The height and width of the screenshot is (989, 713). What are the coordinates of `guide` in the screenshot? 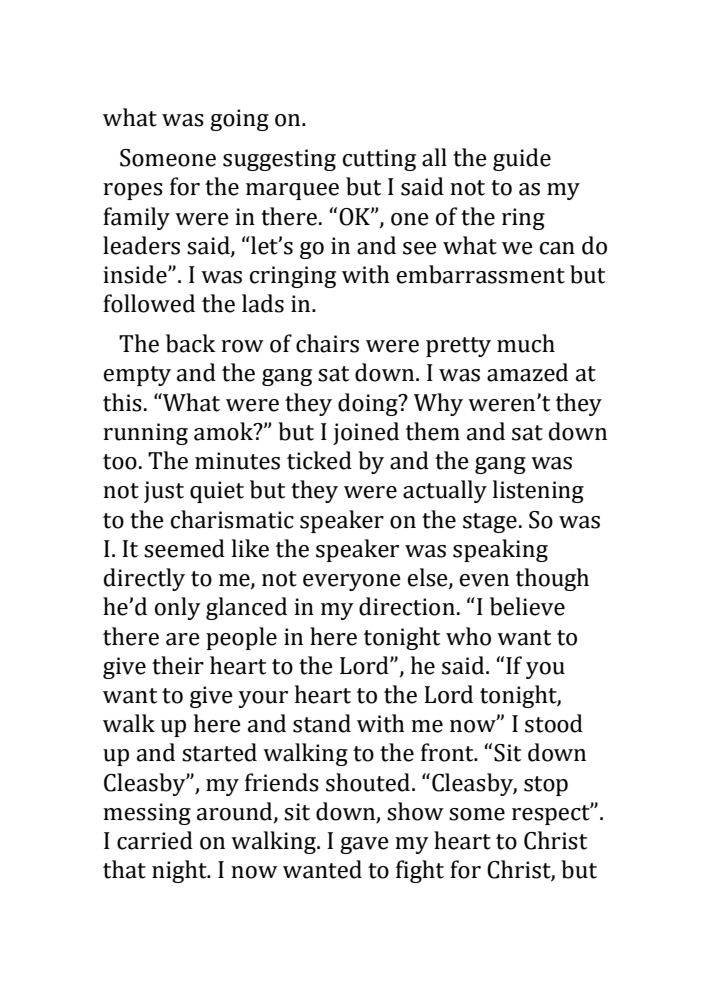 It's located at (522, 159).
